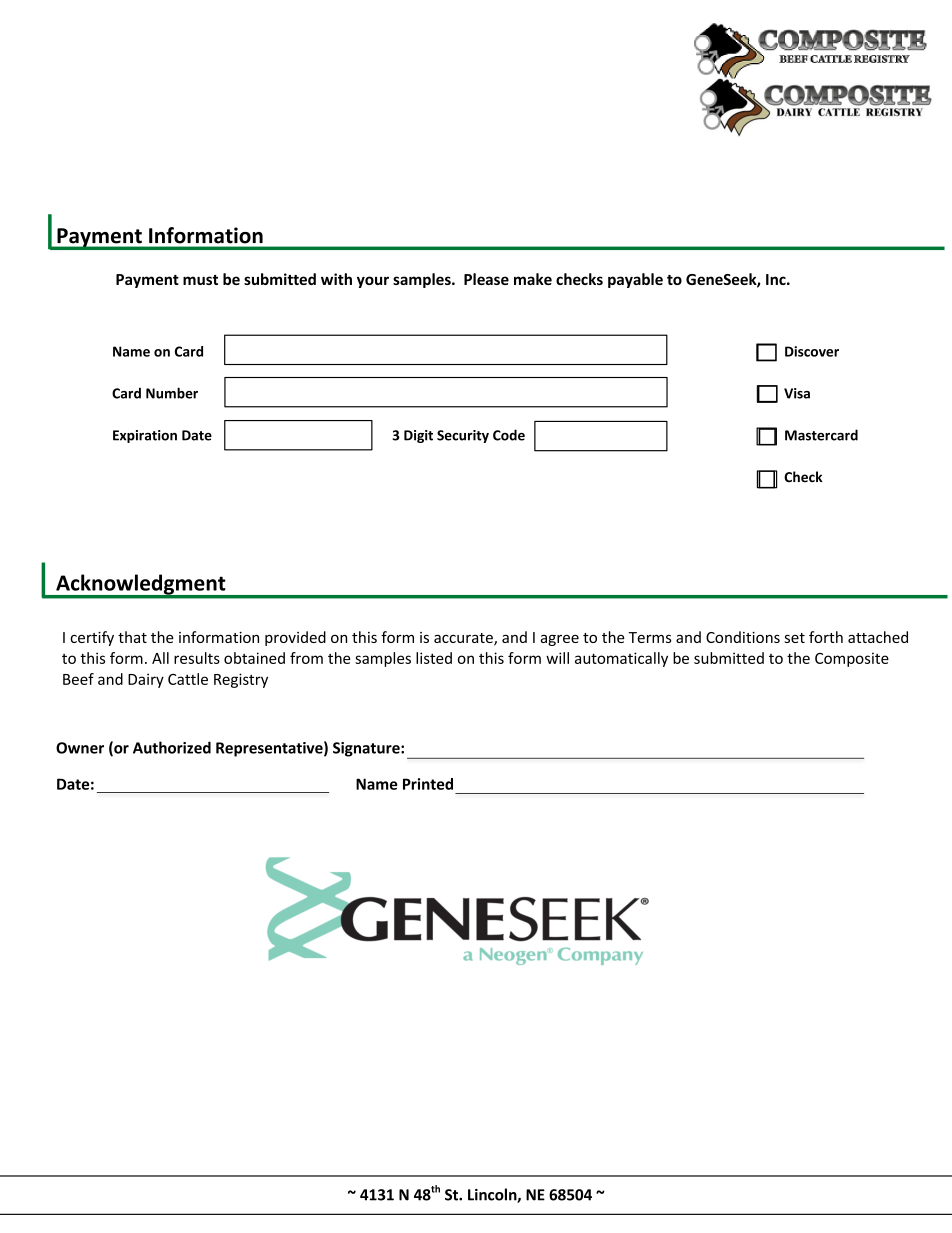 Image resolution: width=952 pixels, height=1233 pixels. Describe the element at coordinates (794, 638) in the document. I see `set` at that location.
